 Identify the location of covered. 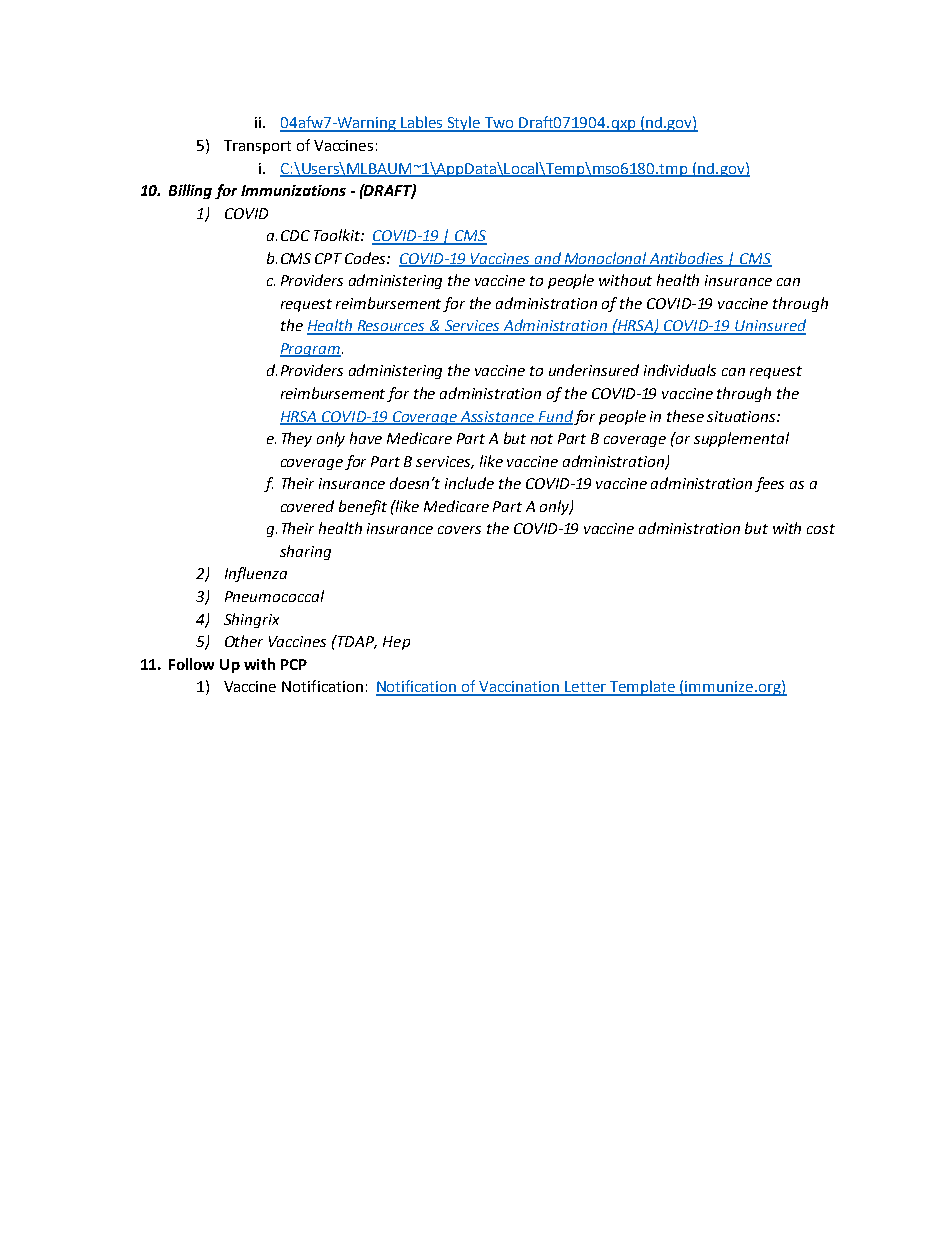
(307, 506).
